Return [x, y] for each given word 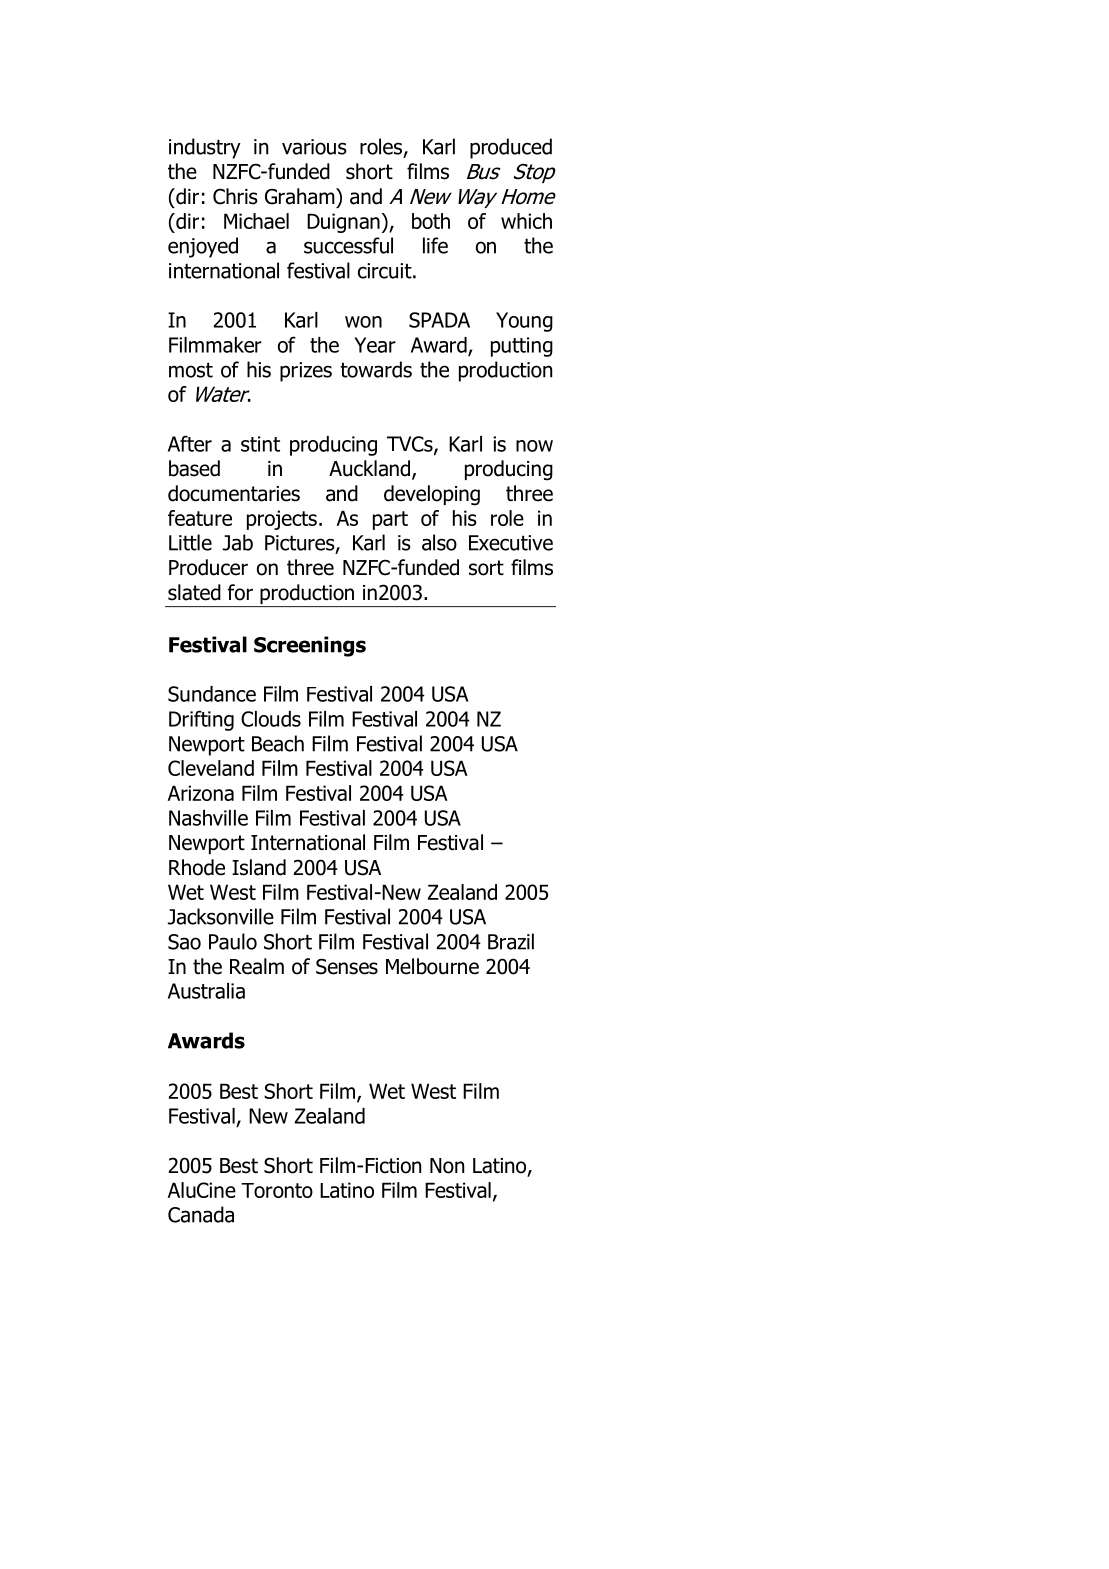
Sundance [212, 694]
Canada [201, 1214]
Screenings [310, 646]
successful [348, 245]
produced [511, 148]
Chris [235, 196]
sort [486, 568]
